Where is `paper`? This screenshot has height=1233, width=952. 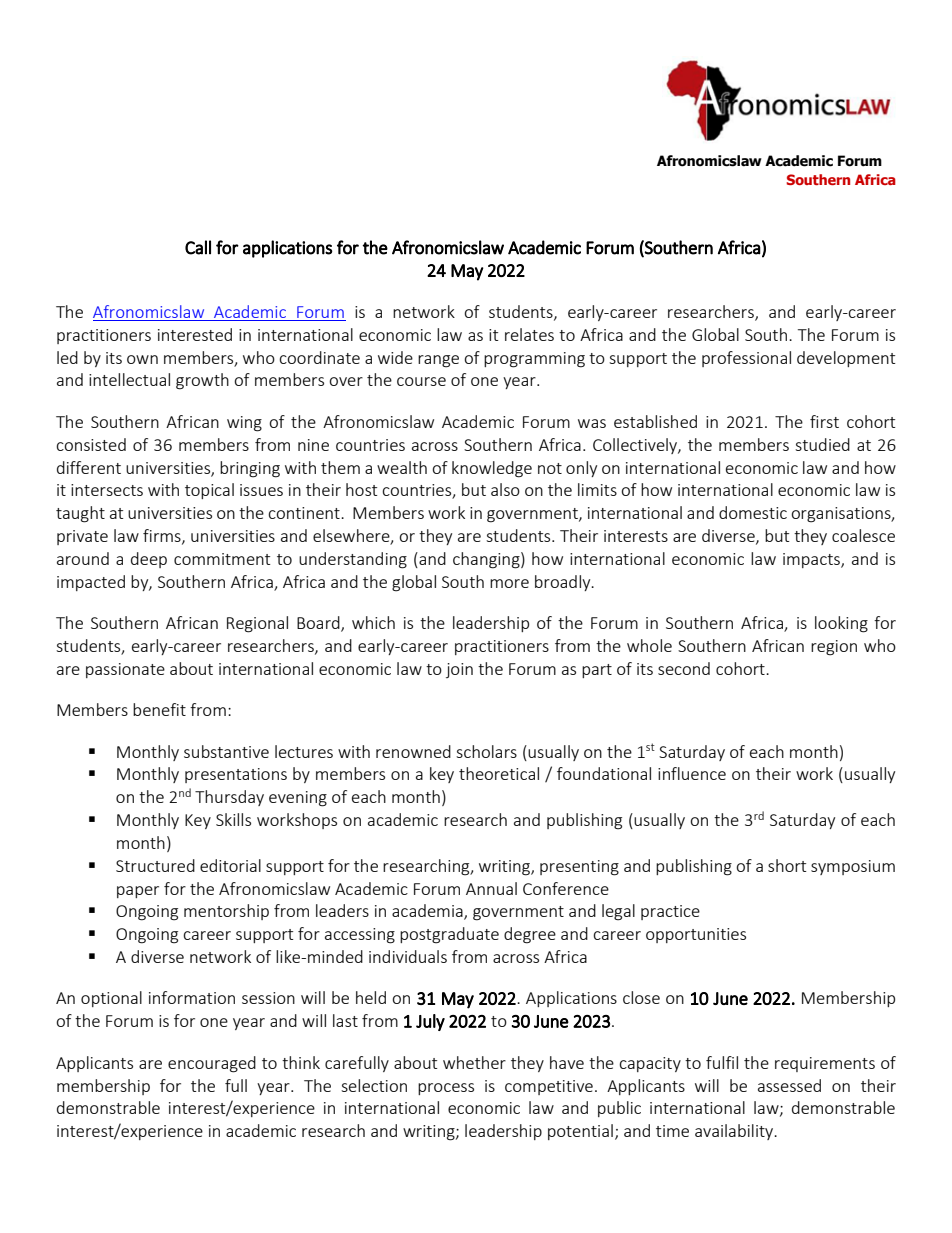 paper is located at coordinates (138, 892).
